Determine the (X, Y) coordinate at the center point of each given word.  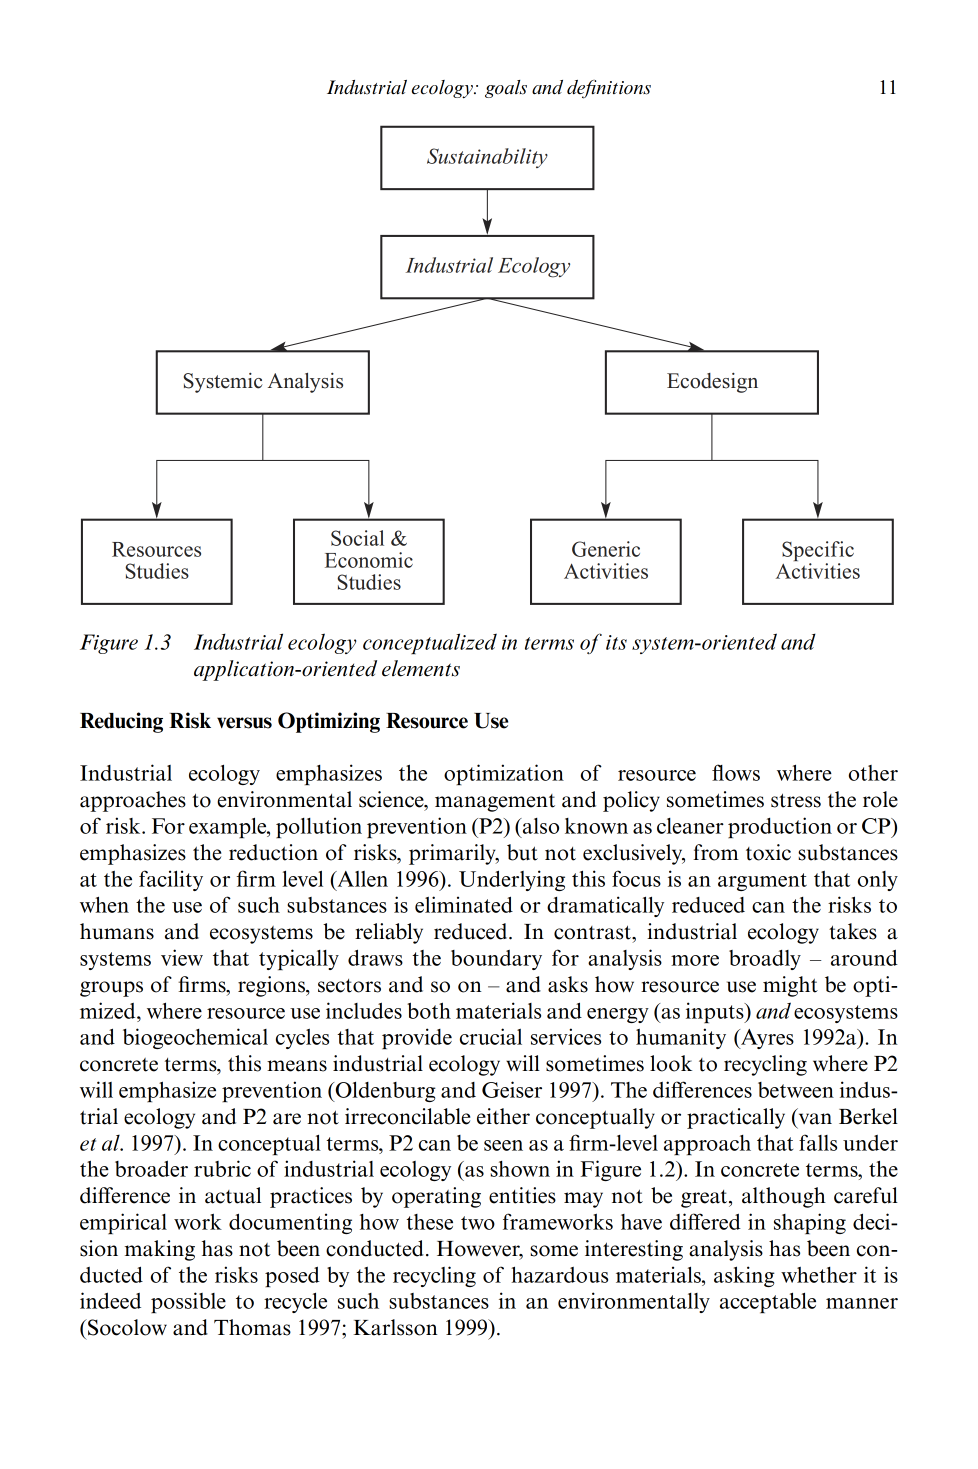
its (616, 642)
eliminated (464, 904)
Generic (606, 549)
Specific (818, 551)
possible (188, 1302)
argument (762, 882)
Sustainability (487, 158)
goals (506, 89)
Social (357, 538)
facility (171, 880)
